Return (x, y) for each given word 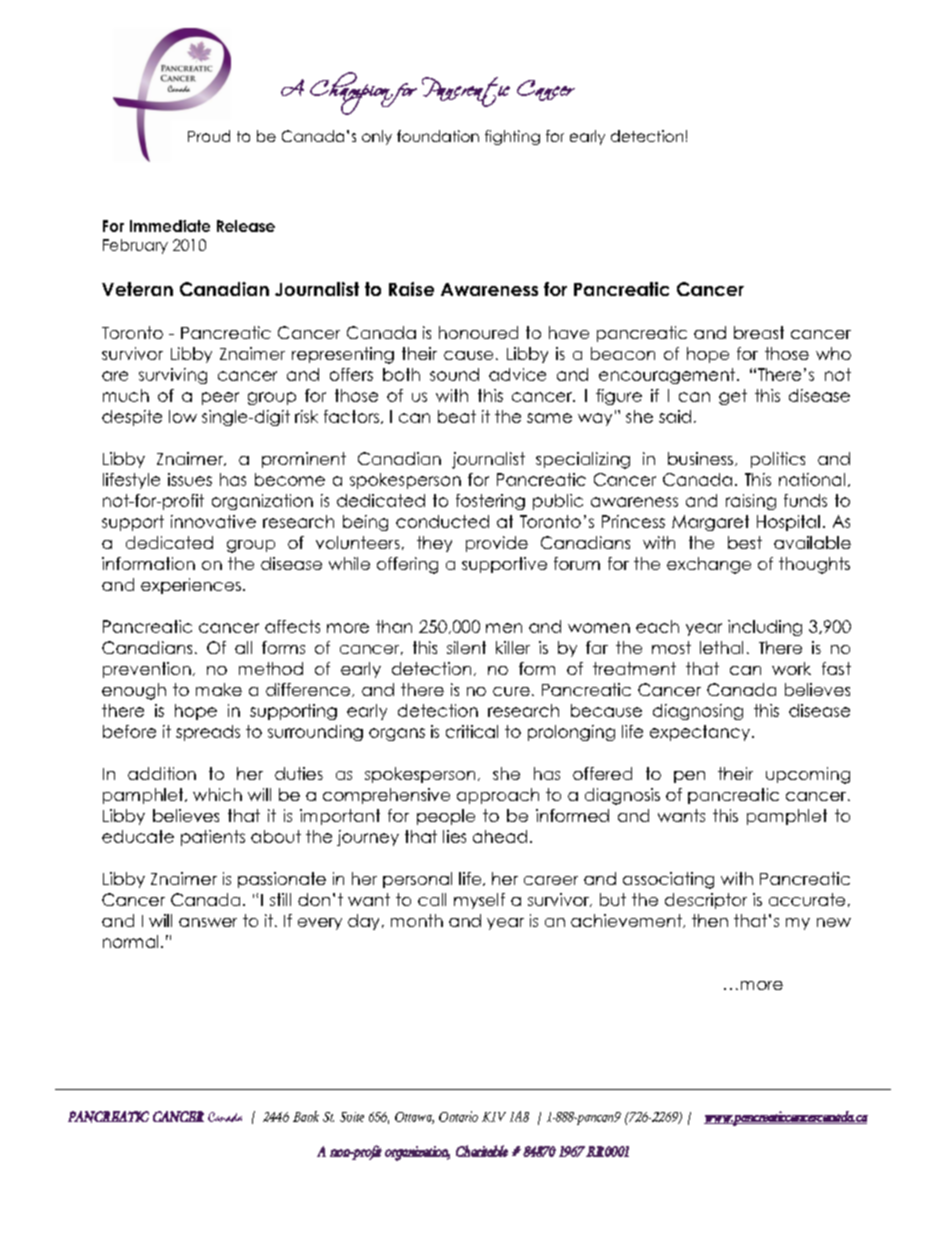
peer (220, 398)
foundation (438, 136)
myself (479, 901)
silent (466, 647)
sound (454, 374)
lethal (721, 647)
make (219, 689)
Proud (209, 136)
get (733, 397)
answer (208, 922)
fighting (512, 137)
